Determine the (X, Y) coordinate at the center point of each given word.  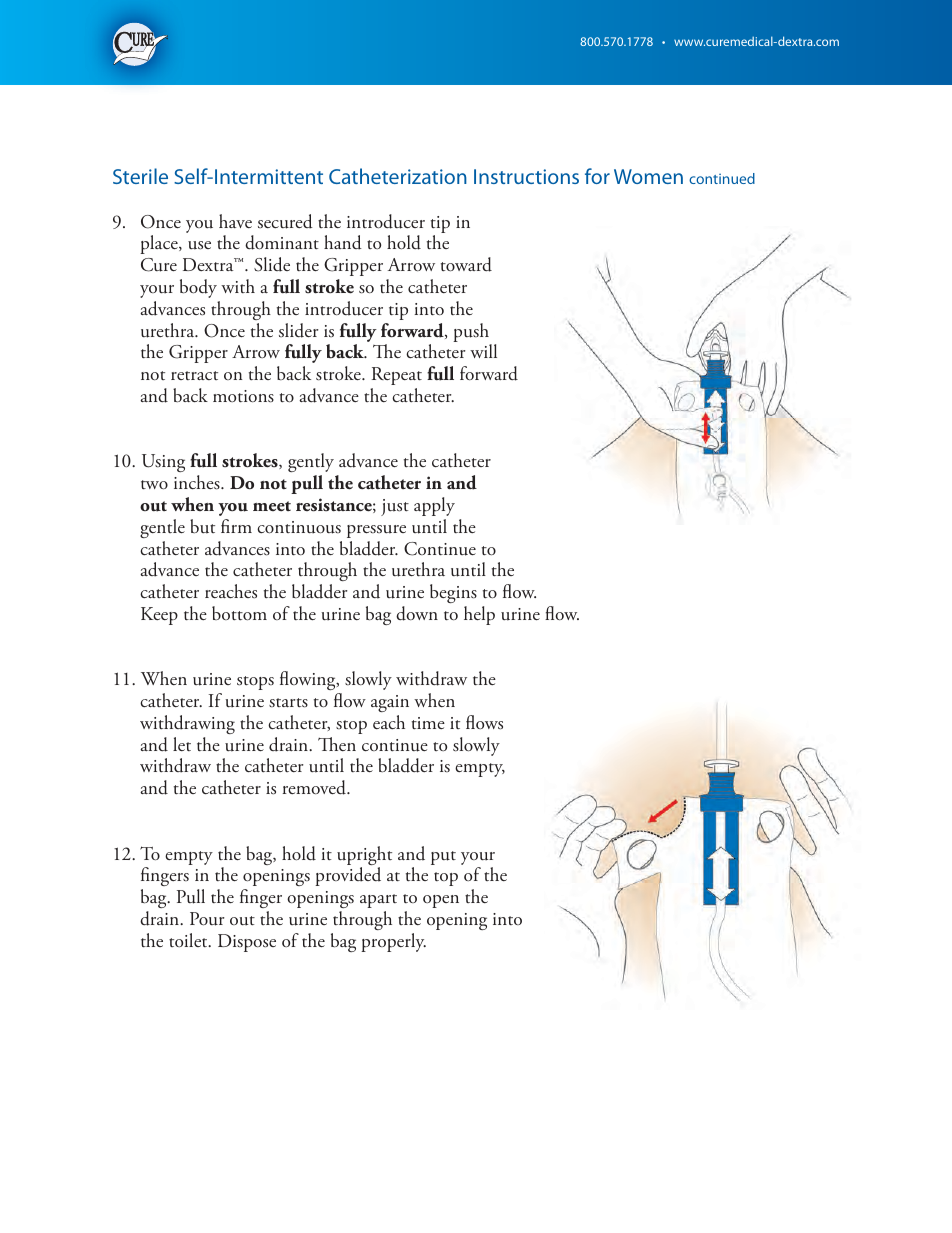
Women (648, 176)
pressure (376, 531)
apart (378, 901)
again (390, 703)
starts (288, 703)
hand (343, 242)
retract (194, 375)
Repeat (397, 376)
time (428, 723)
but (202, 526)
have (235, 221)
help (479, 615)
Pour (207, 919)
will (483, 351)
